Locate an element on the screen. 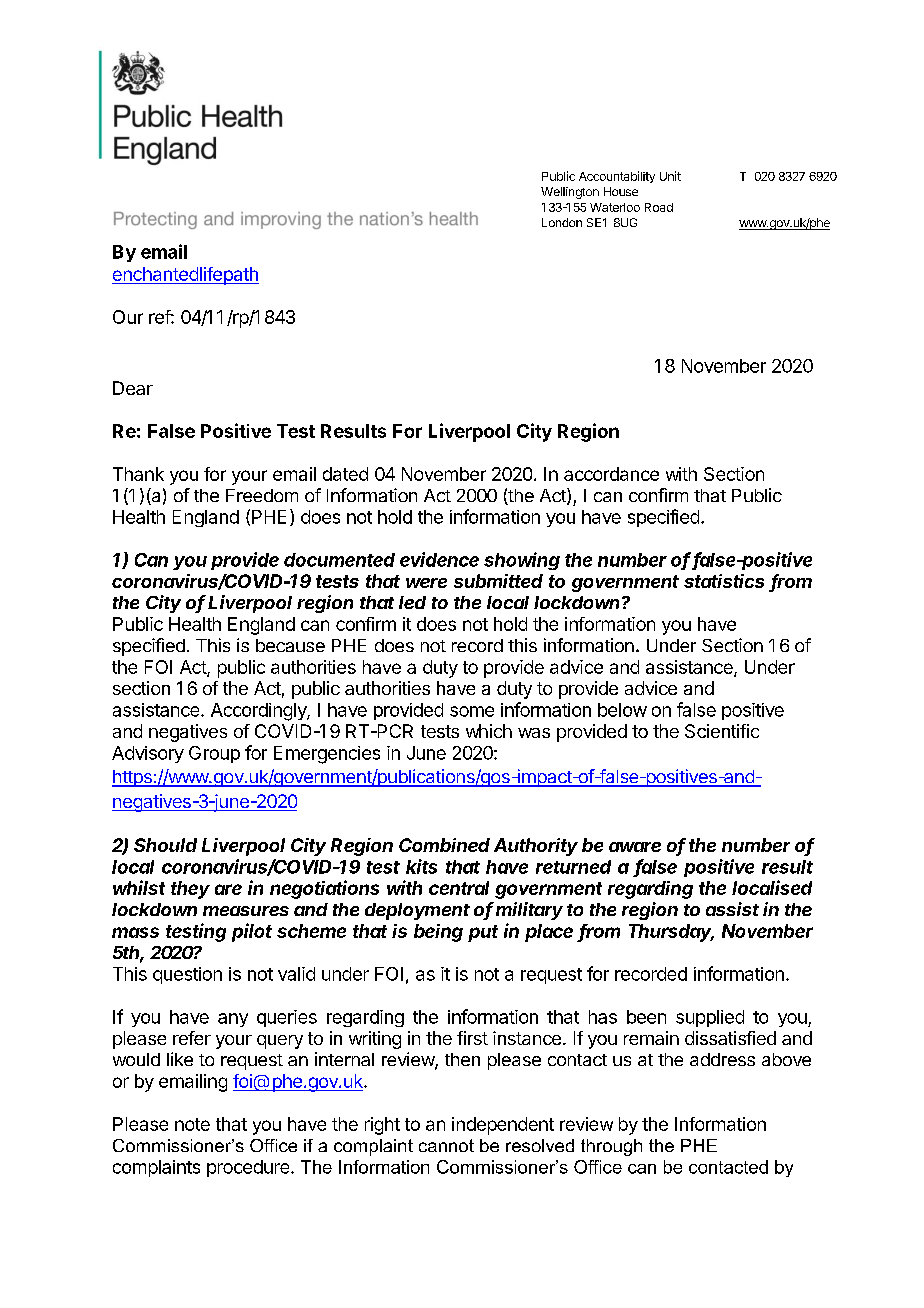 The width and height of the screenshot is (924, 1308). Dear is located at coordinates (133, 388).
